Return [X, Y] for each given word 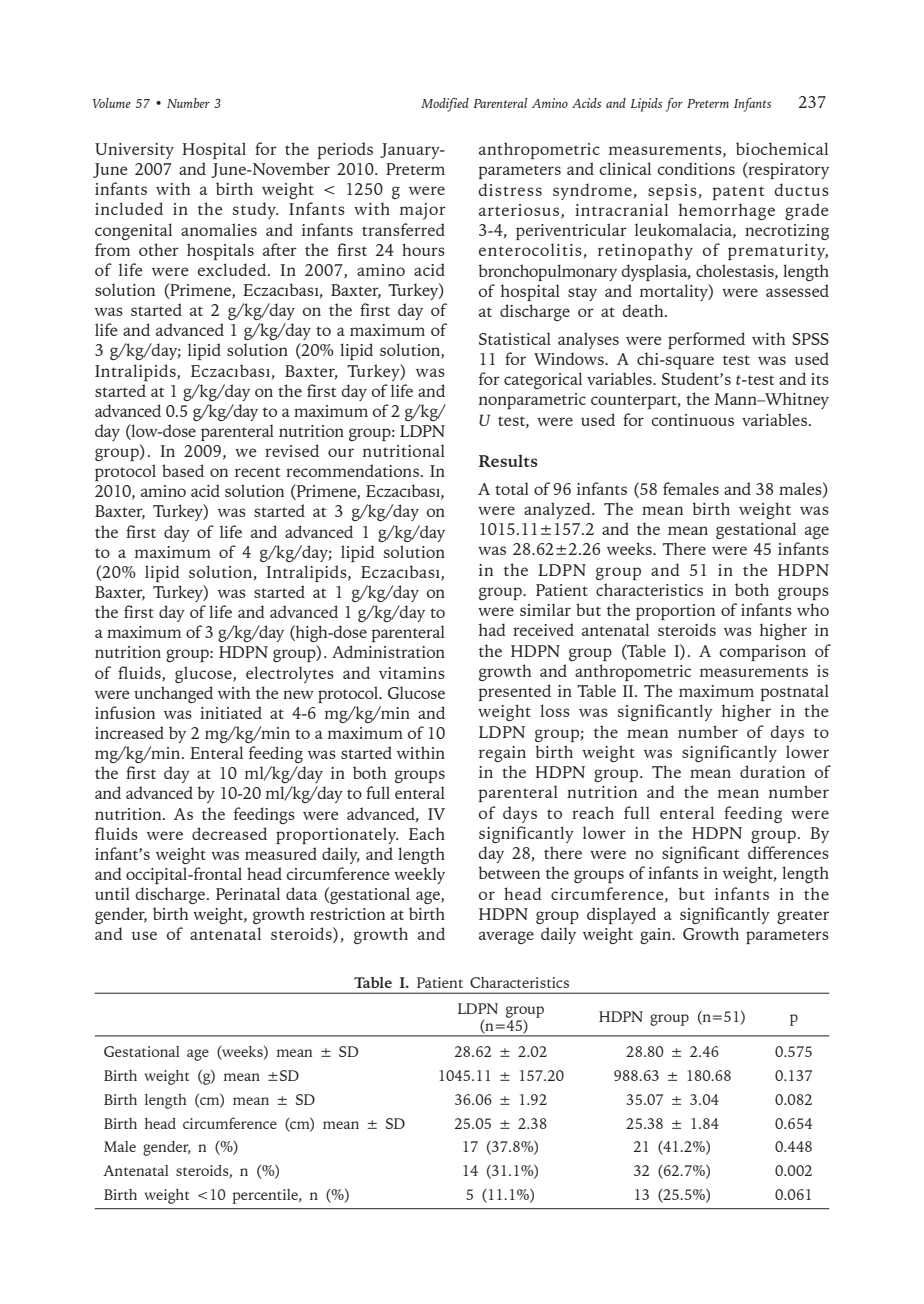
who [813, 609]
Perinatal [248, 893]
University [134, 151]
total [512, 488]
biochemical [782, 148]
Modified [445, 105]
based [183, 470]
